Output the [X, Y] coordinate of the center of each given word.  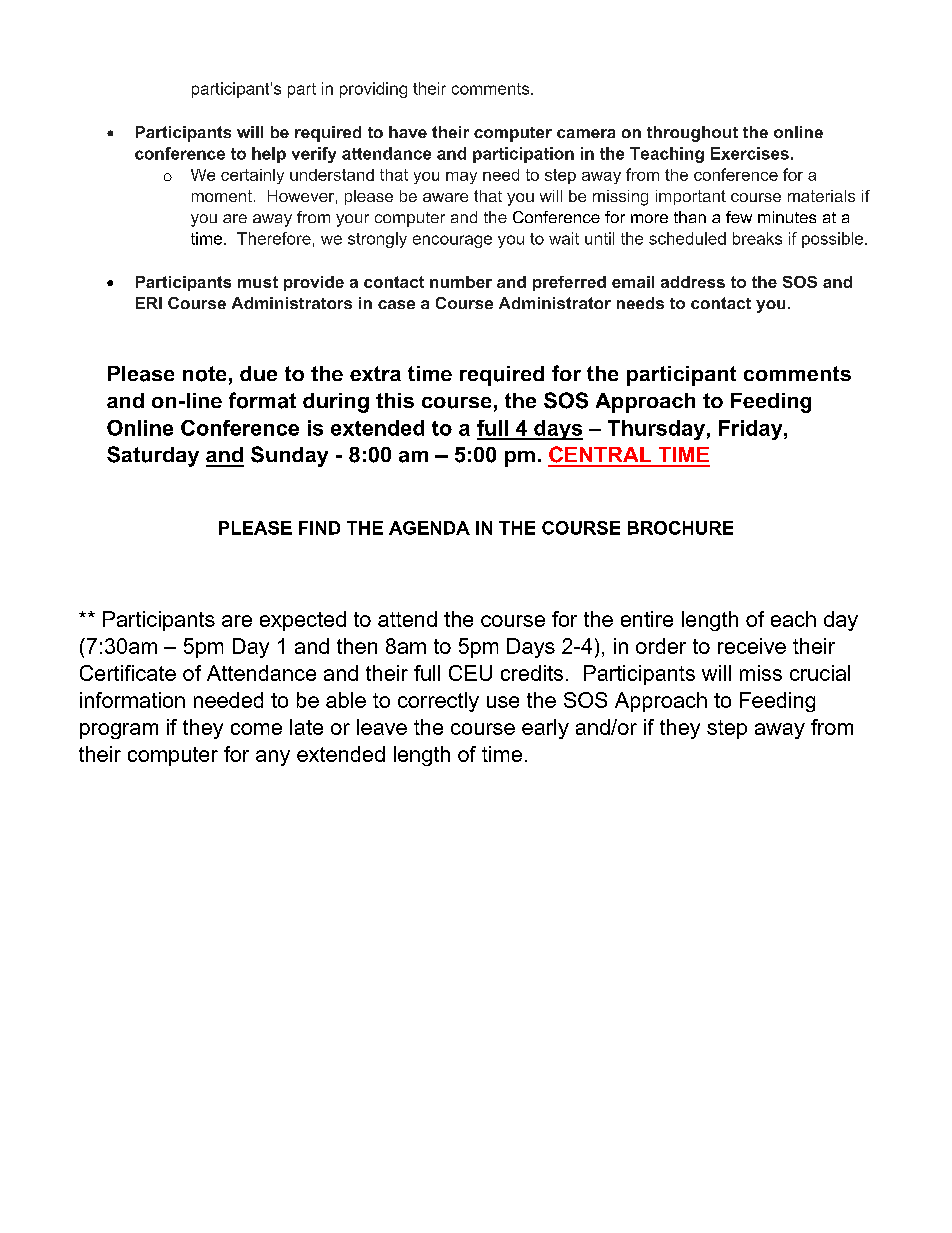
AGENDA [429, 528]
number [461, 282]
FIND [319, 528]
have [408, 132]
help [269, 155]
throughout [692, 134]
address [693, 282]
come [256, 729]
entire [647, 619]
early [545, 729]
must [258, 282]
